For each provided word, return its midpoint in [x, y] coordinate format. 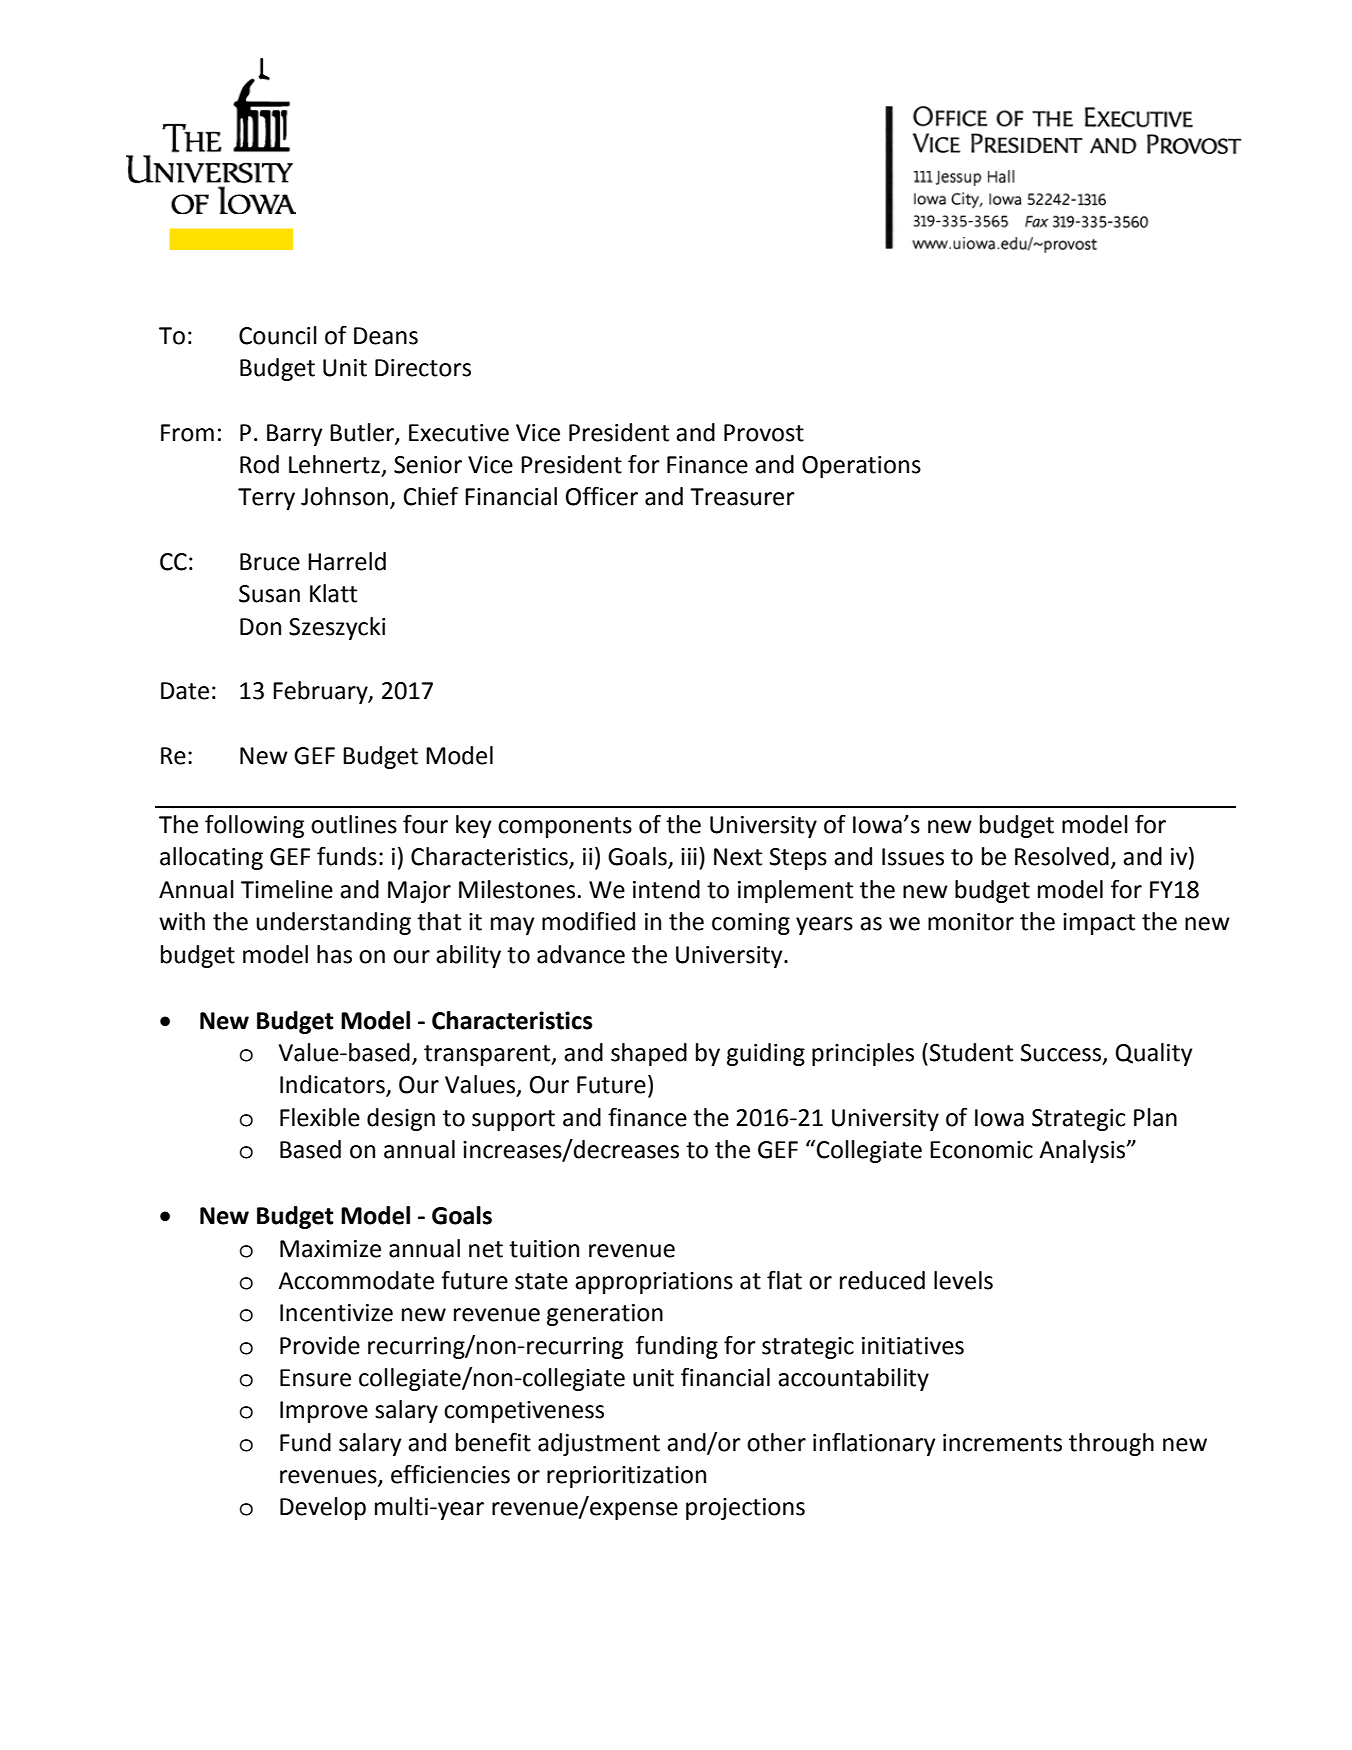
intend [666, 889]
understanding [333, 923]
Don [260, 627]
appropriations [654, 1283]
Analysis [1083, 1151]
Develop [323, 1508]
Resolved [1062, 856]
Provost [764, 433]
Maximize [330, 1249]
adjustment [599, 1444]
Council [278, 335]
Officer [602, 496]
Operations [861, 467]
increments [1002, 1443]
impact [1099, 924]
